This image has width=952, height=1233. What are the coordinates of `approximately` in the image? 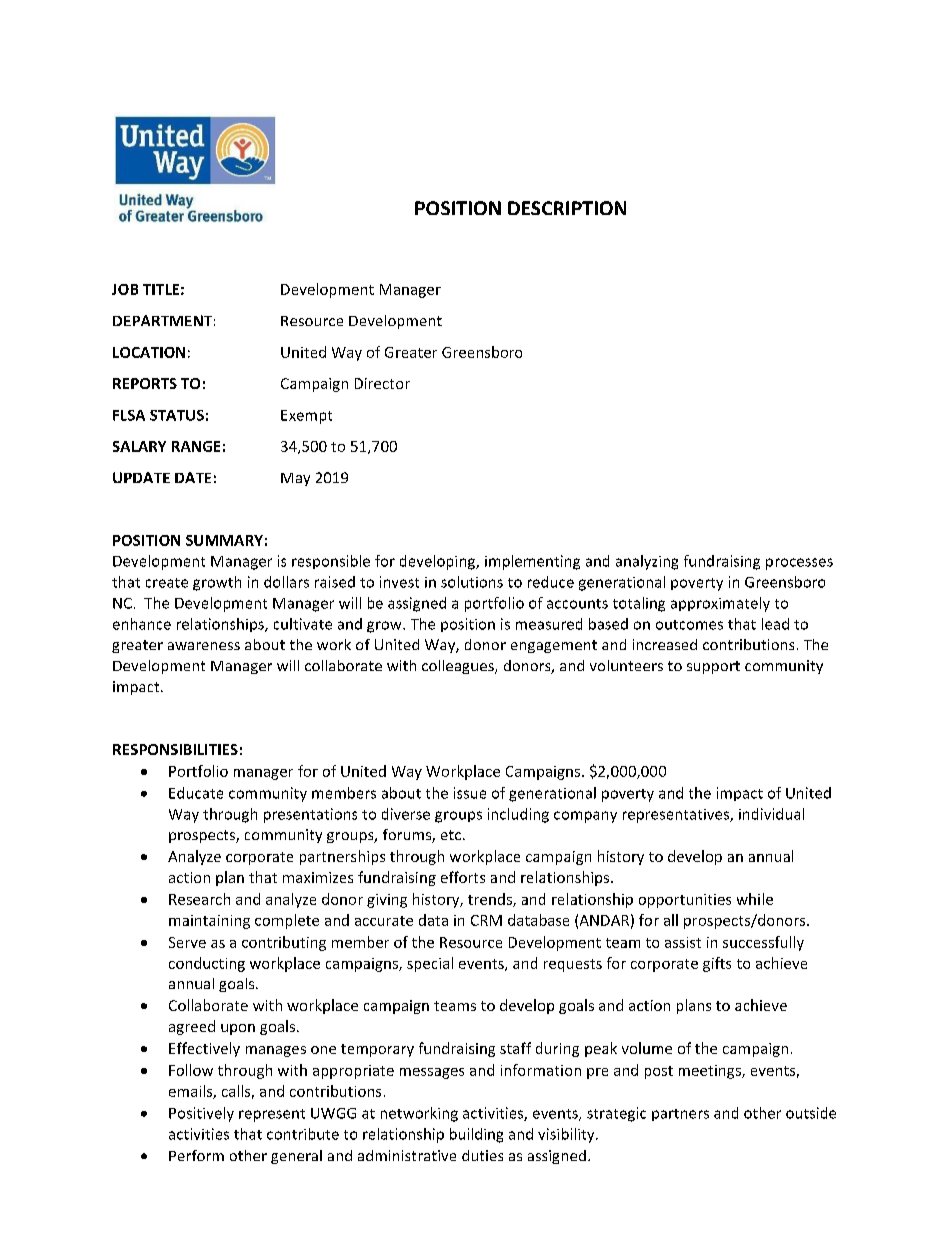 It's located at (720, 604).
